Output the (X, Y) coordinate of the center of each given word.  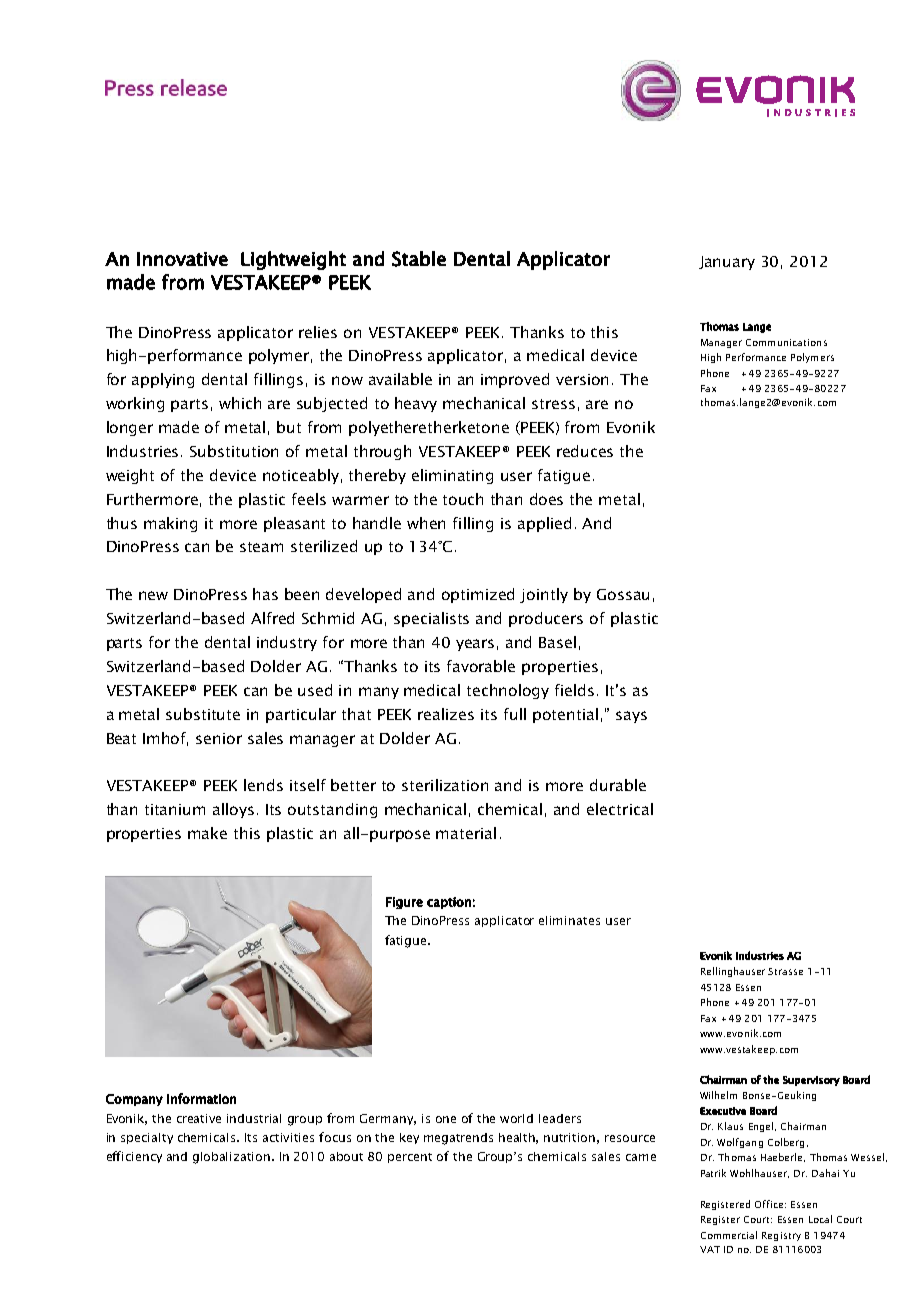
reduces (585, 451)
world (516, 1118)
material (466, 833)
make (207, 833)
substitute (203, 714)
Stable (419, 259)
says (631, 717)
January (727, 263)
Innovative (182, 259)
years (475, 645)
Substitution (234, 451)
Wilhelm (718, 1095)
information (201, 1098)
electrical (620, 809)
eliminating (452, 476)
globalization (233, 1158)
